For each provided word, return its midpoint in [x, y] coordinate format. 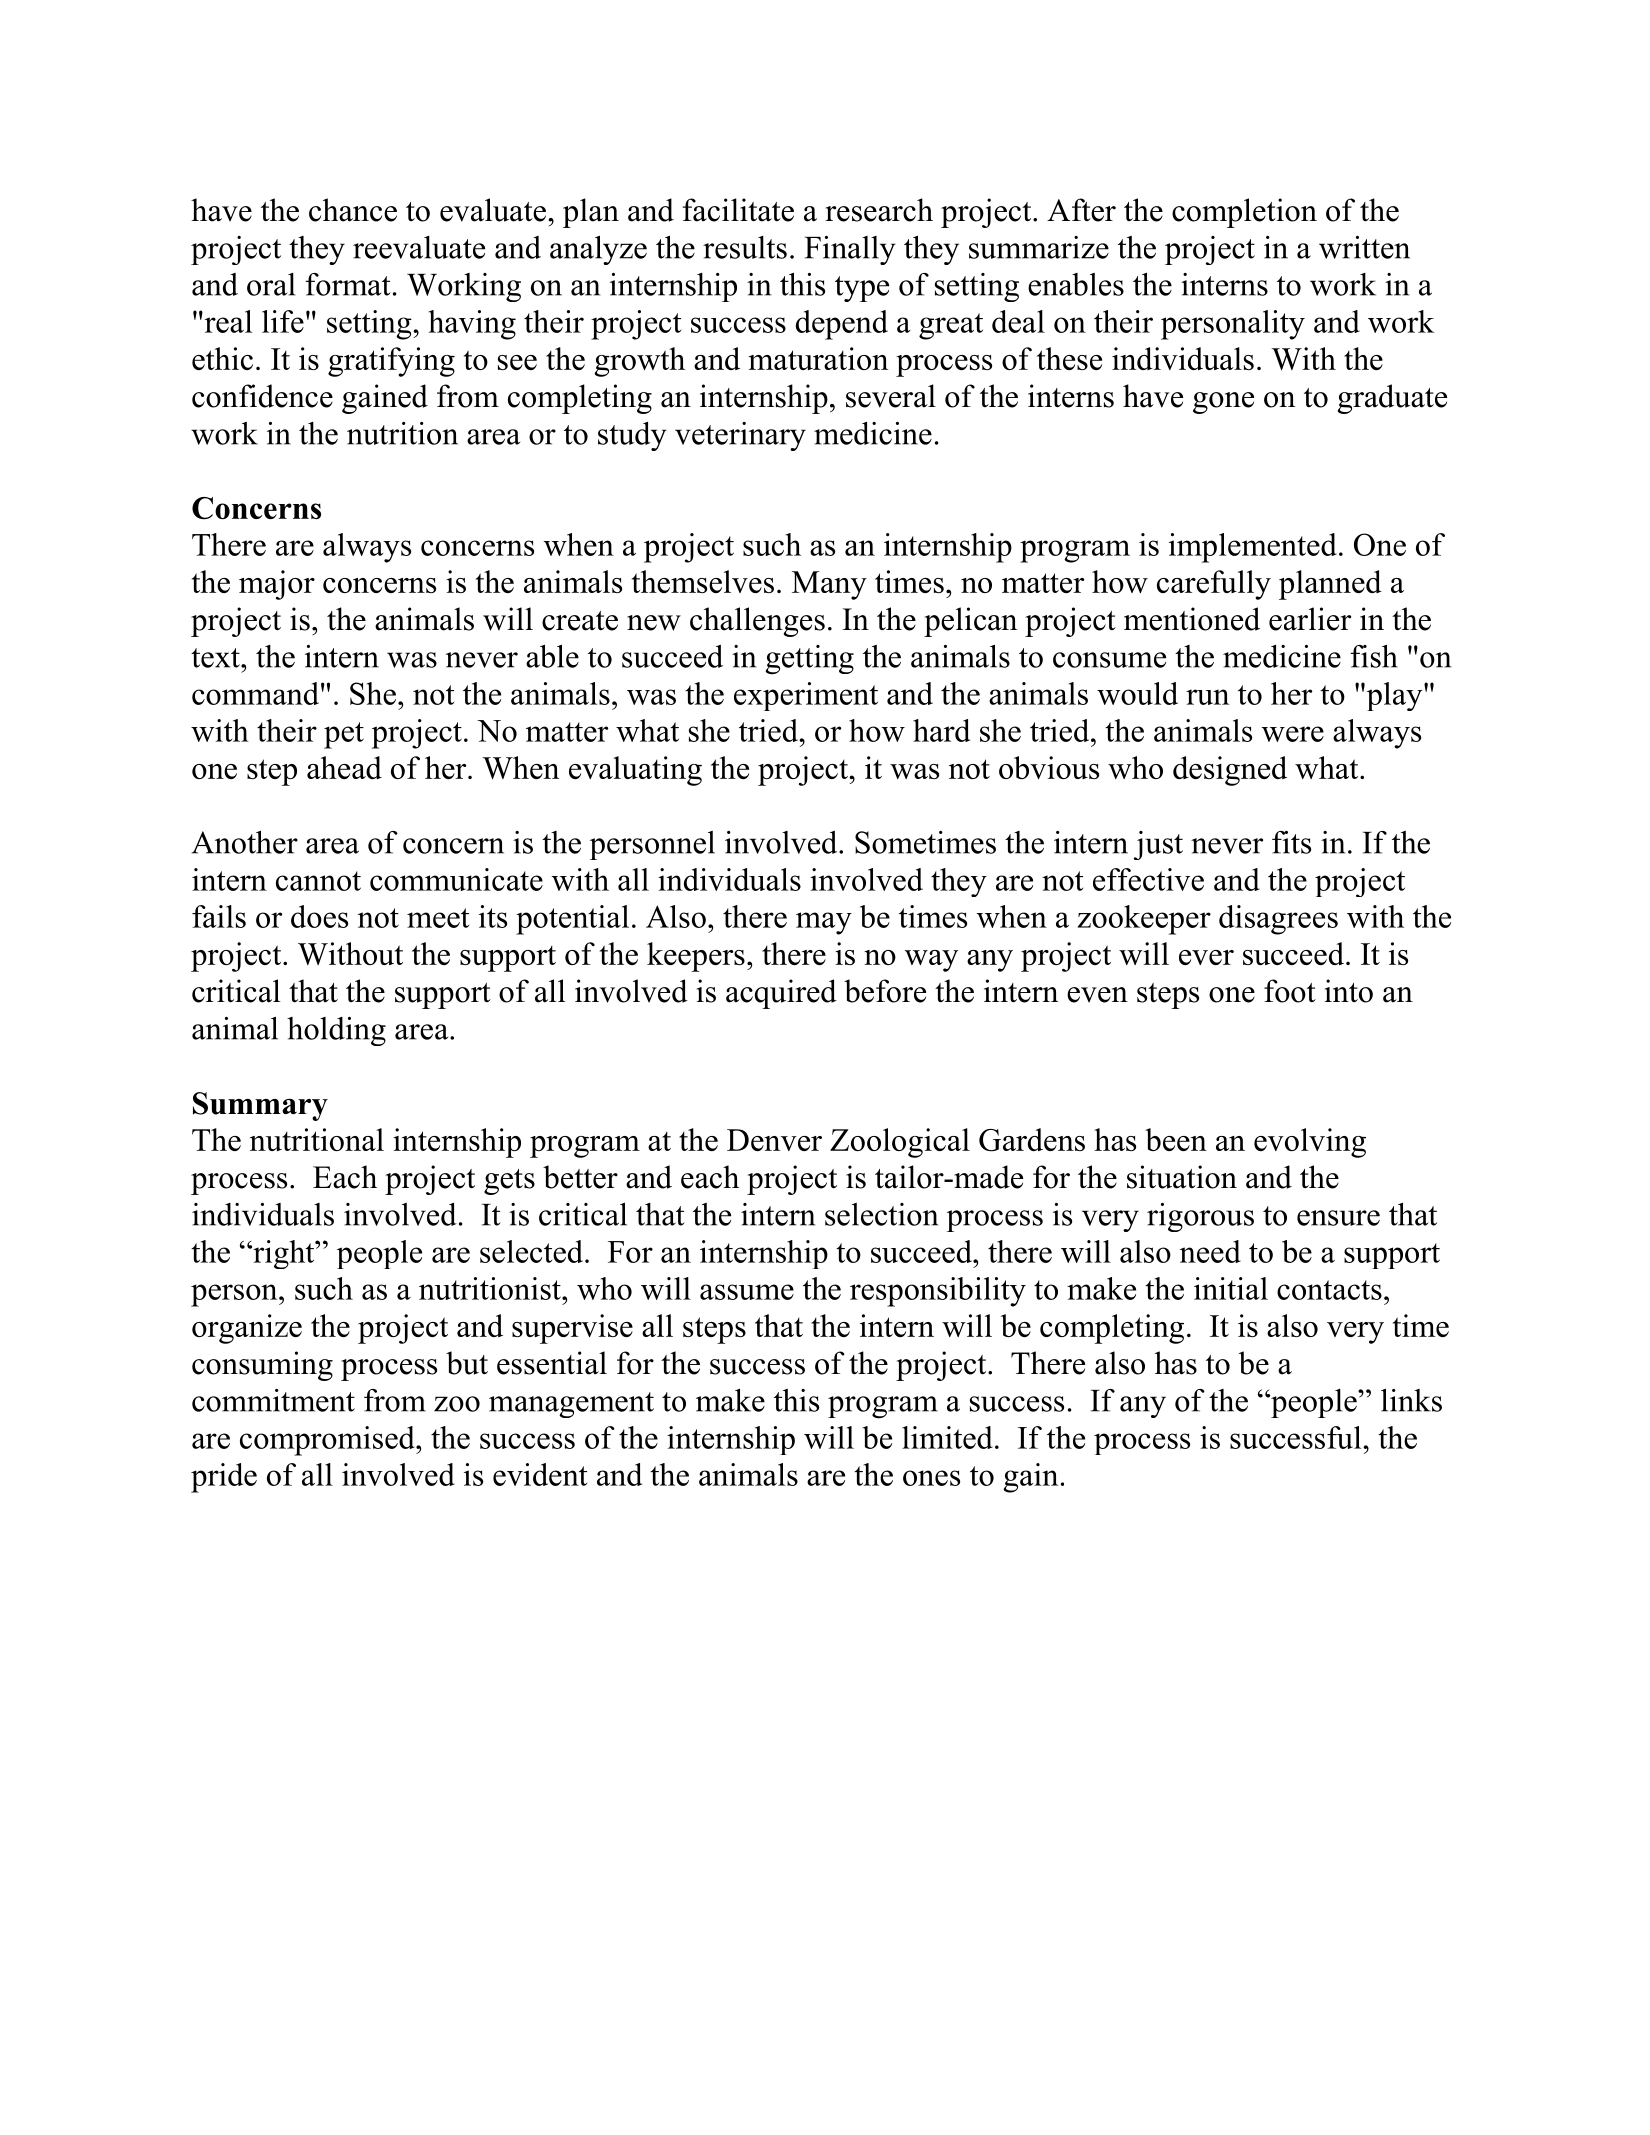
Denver [774, 1140]
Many [829, 585]
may [824, 923]
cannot [318, 881]
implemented [1253, 548]
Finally [850, 250]
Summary [260, 1106]
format [348, 284]
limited [947, 1437]
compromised [328, 1441]
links [1411, 1400]
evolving [1310, 1143]
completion [1244, 213]
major [277, 585]
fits [1291, 842]
